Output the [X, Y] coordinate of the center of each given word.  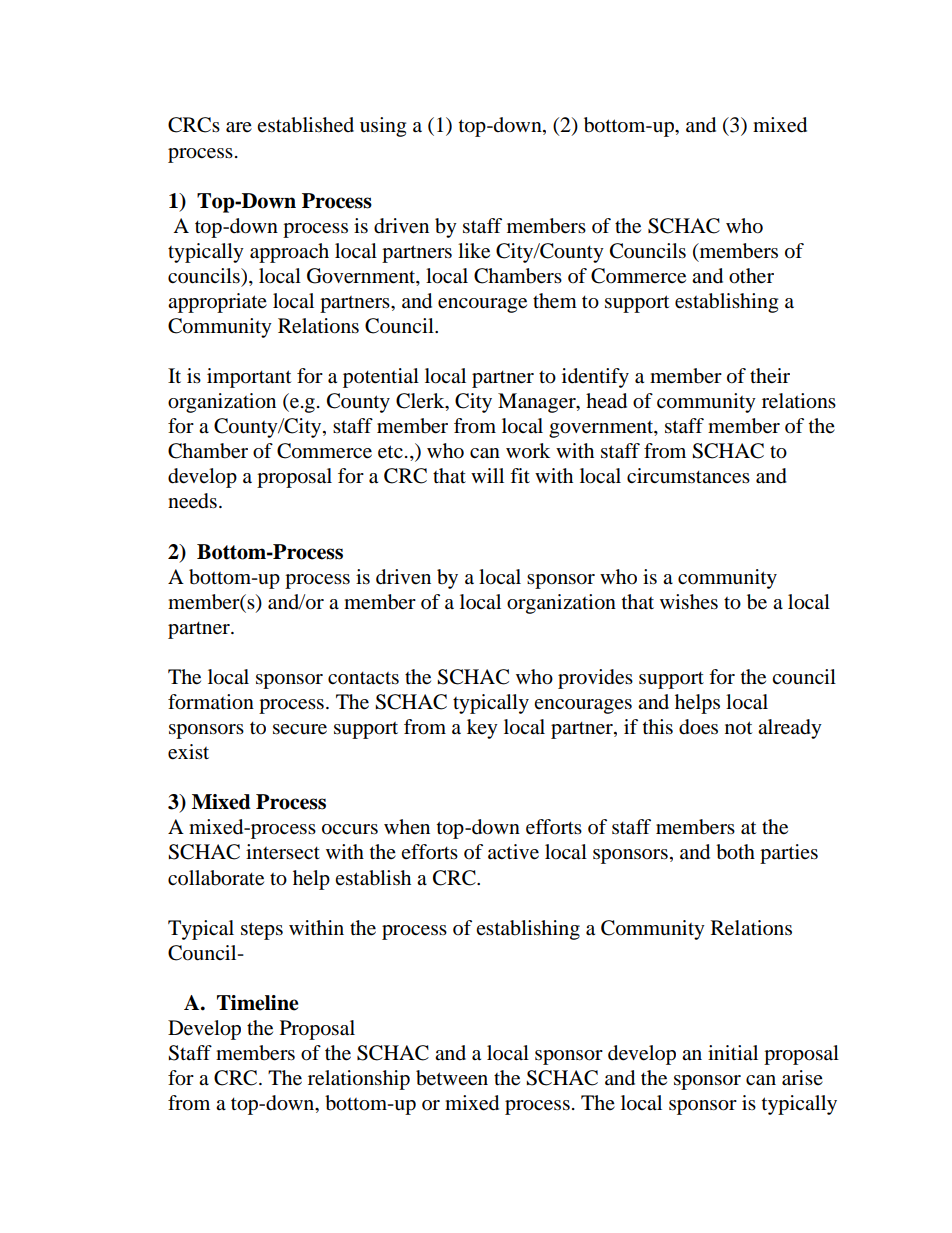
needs [192, 501]
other [751, 276]
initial [733, 1052]
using [383, 127]
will [487, 475]
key [482, 729]
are [239, 127]
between [452, 1078]
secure [300, 729]
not [738, 728]
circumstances [688, 476]
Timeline [258, 1003]
